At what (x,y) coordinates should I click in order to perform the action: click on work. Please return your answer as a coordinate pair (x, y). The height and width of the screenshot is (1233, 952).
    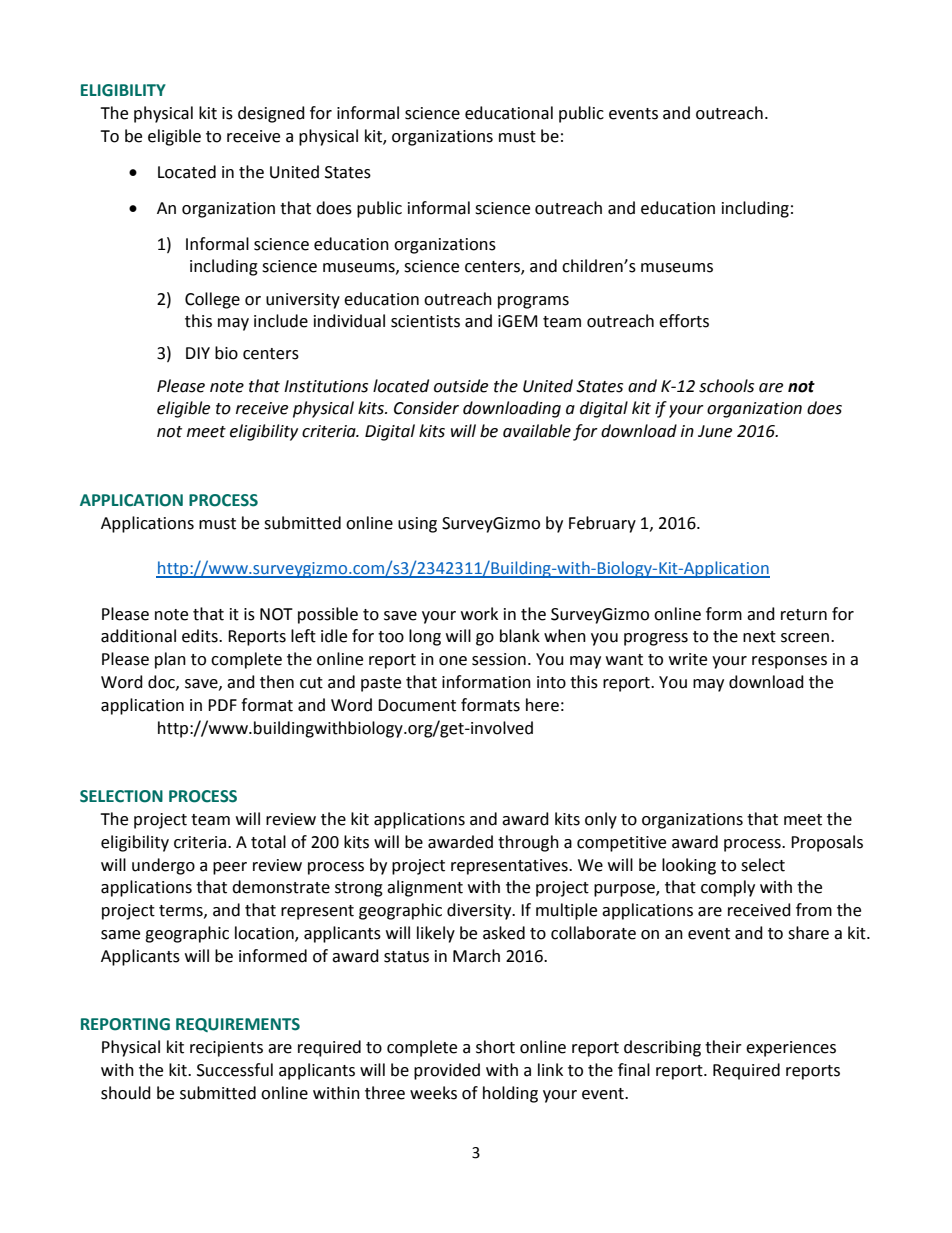
    Looking at the image, I should click on (479, 614).
